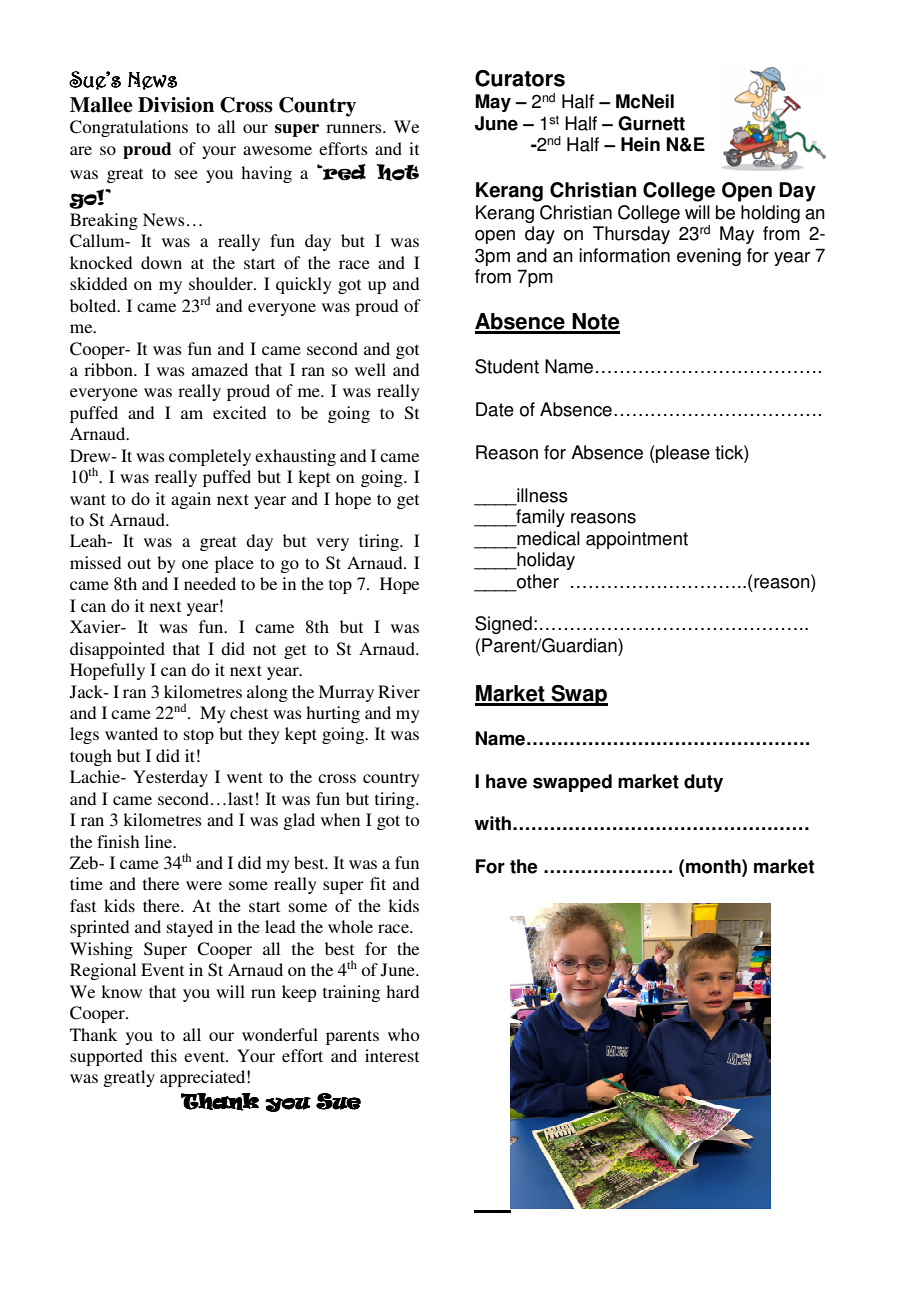  Describe the element at coordinates (176, 105) in the page. I see `Division` at that location.
